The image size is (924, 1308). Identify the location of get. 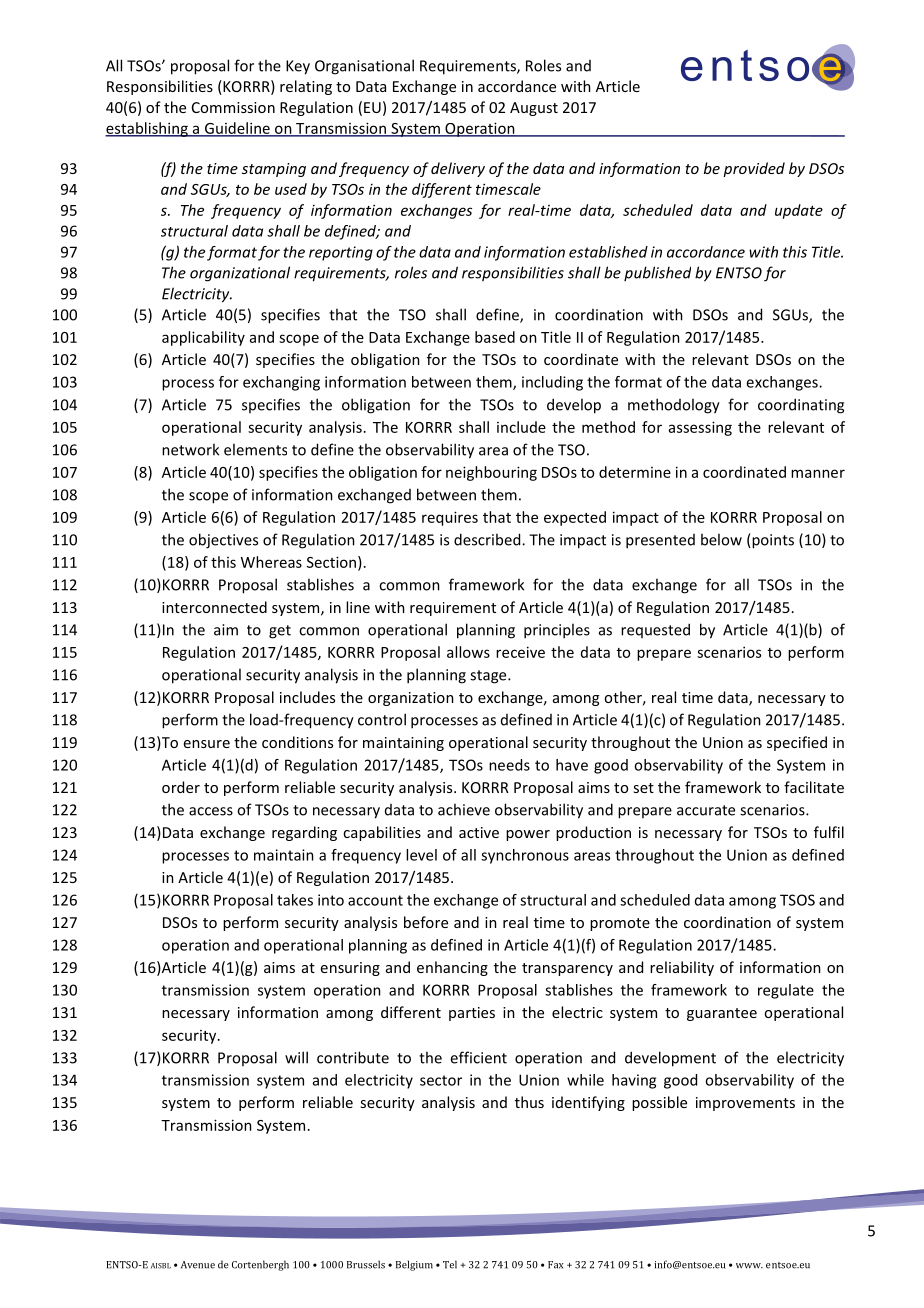
(280, 632).
